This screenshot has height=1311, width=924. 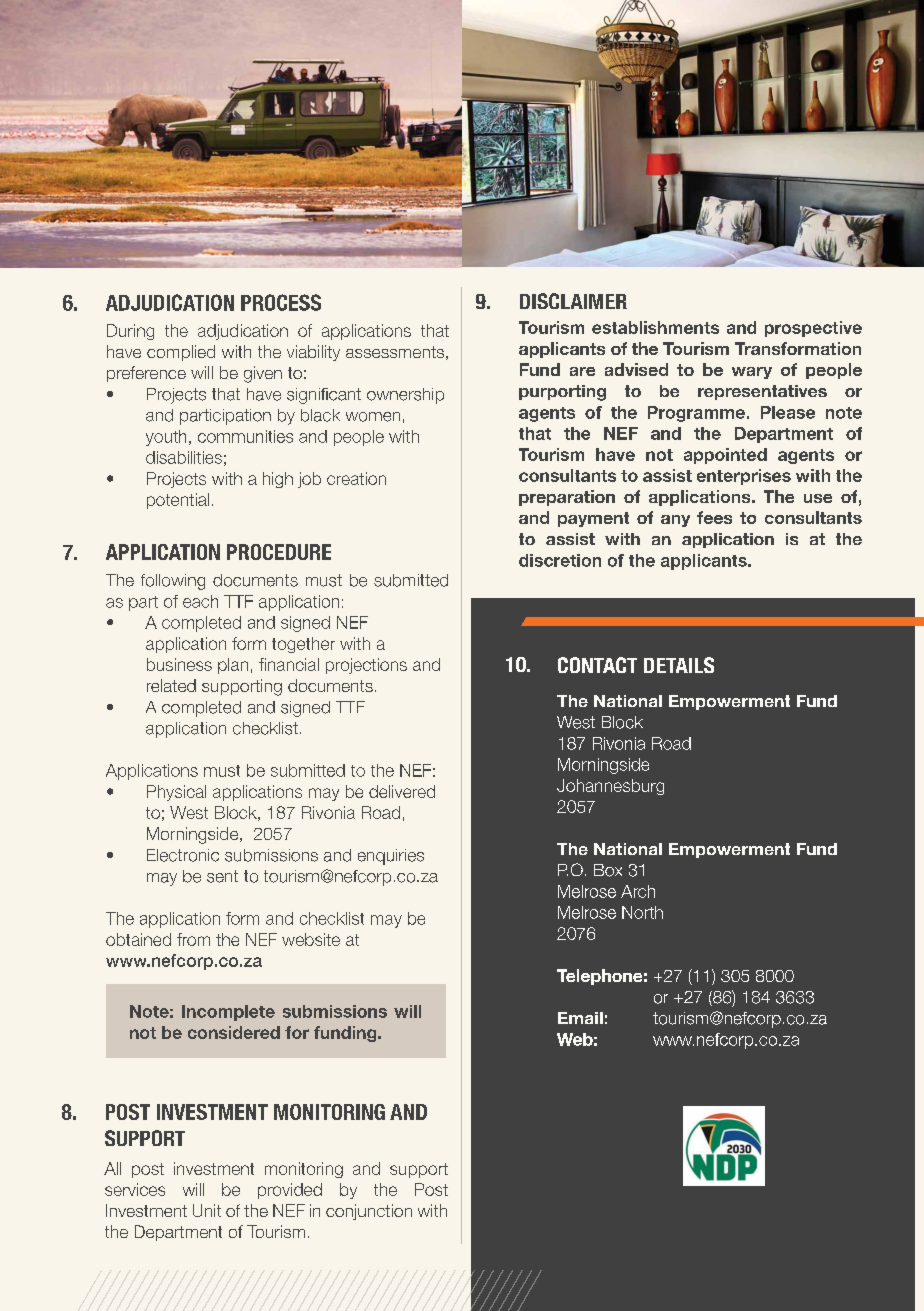 I want to click on from, so click(x=193, y=939).
